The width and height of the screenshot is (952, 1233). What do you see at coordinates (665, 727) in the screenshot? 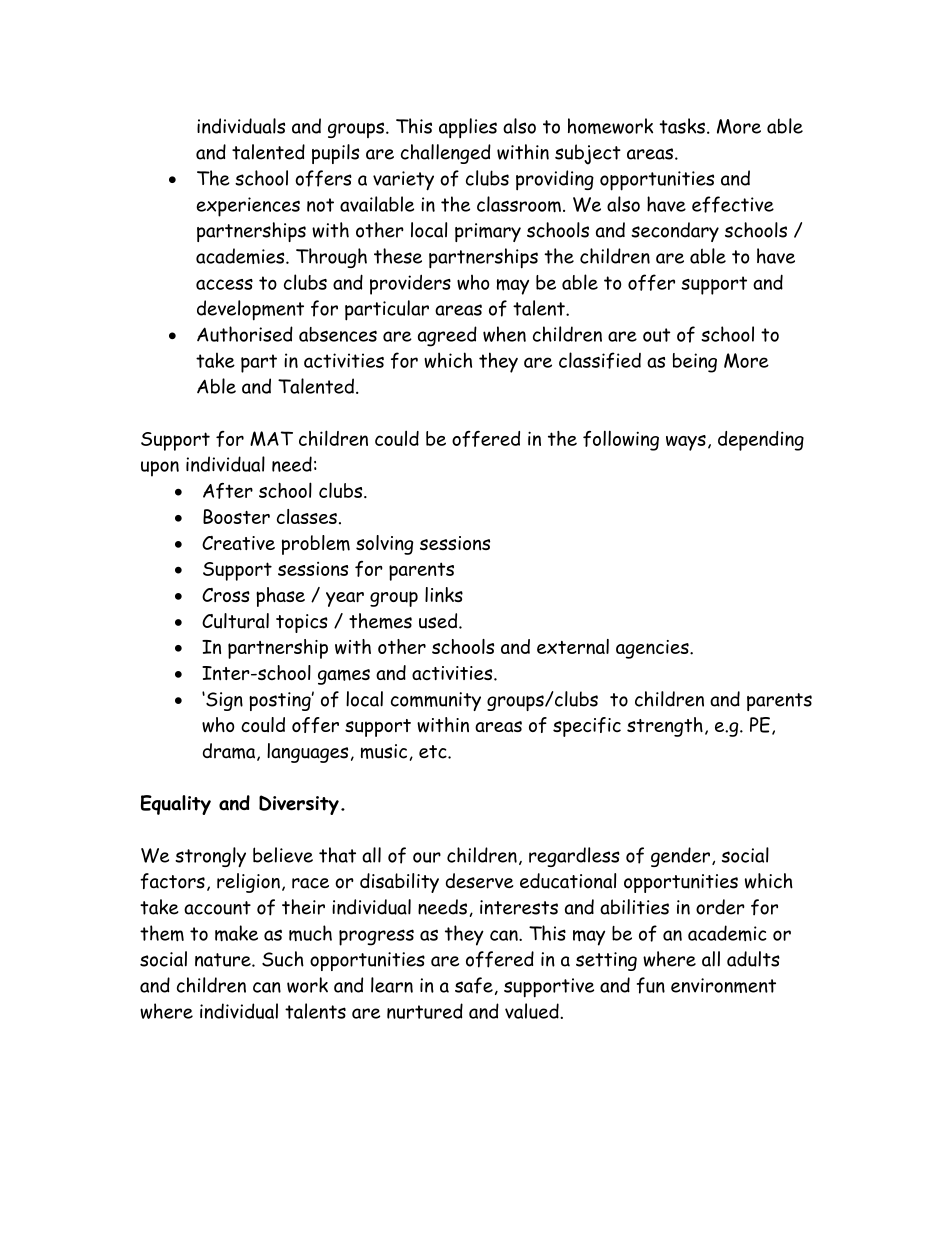
I see `strength` at bounding box center [665, 727].
